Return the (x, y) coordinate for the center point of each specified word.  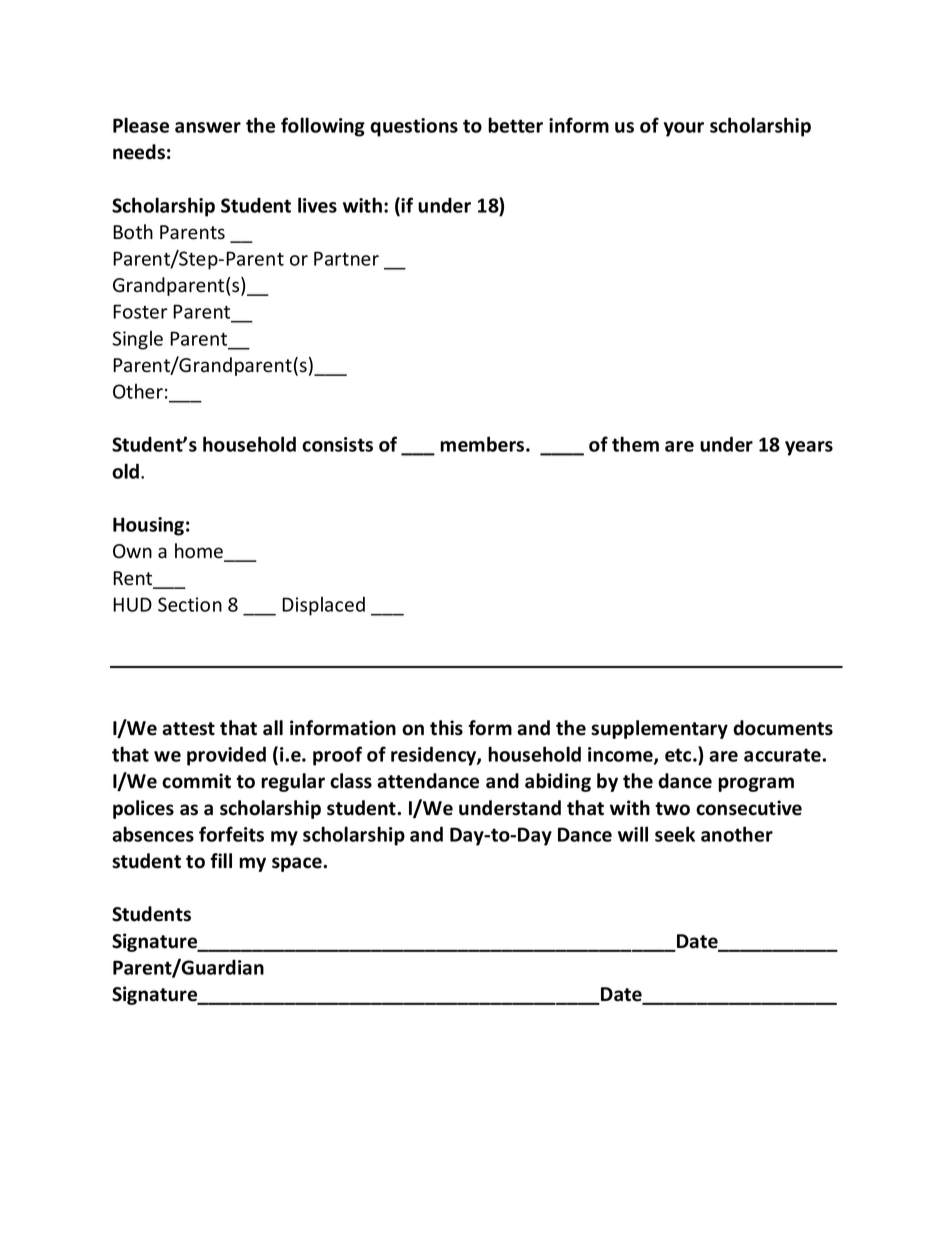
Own (132, 551)
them (635, 444)
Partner (346, 258)
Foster (140, 311)
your (684, 129)
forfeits (231, 834)
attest (188, 729)
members (483, 444)
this (446, 728)
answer (208, 127)
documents (783, 728)
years (809, 448)
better (515, 125)
